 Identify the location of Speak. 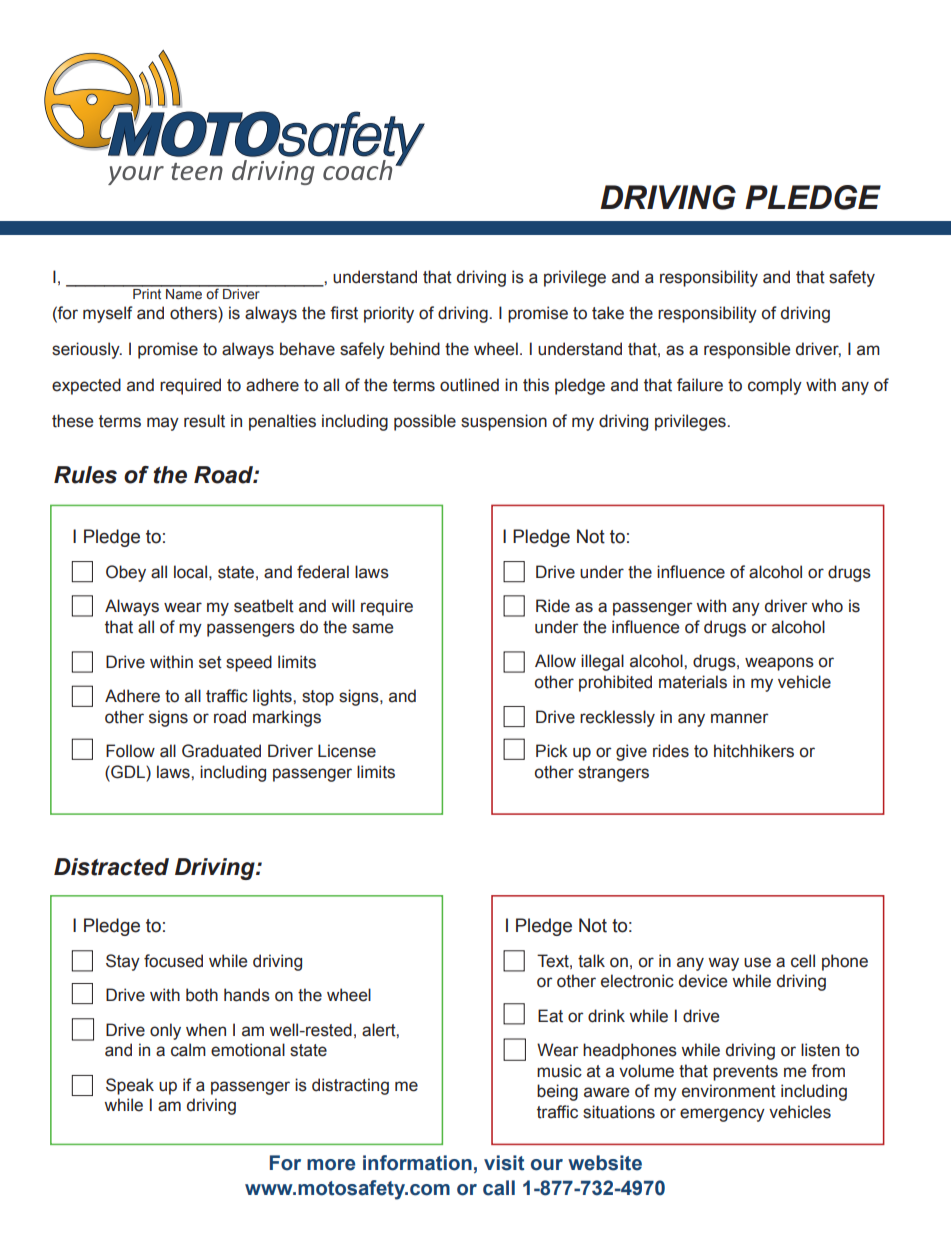
(130, 1086).
